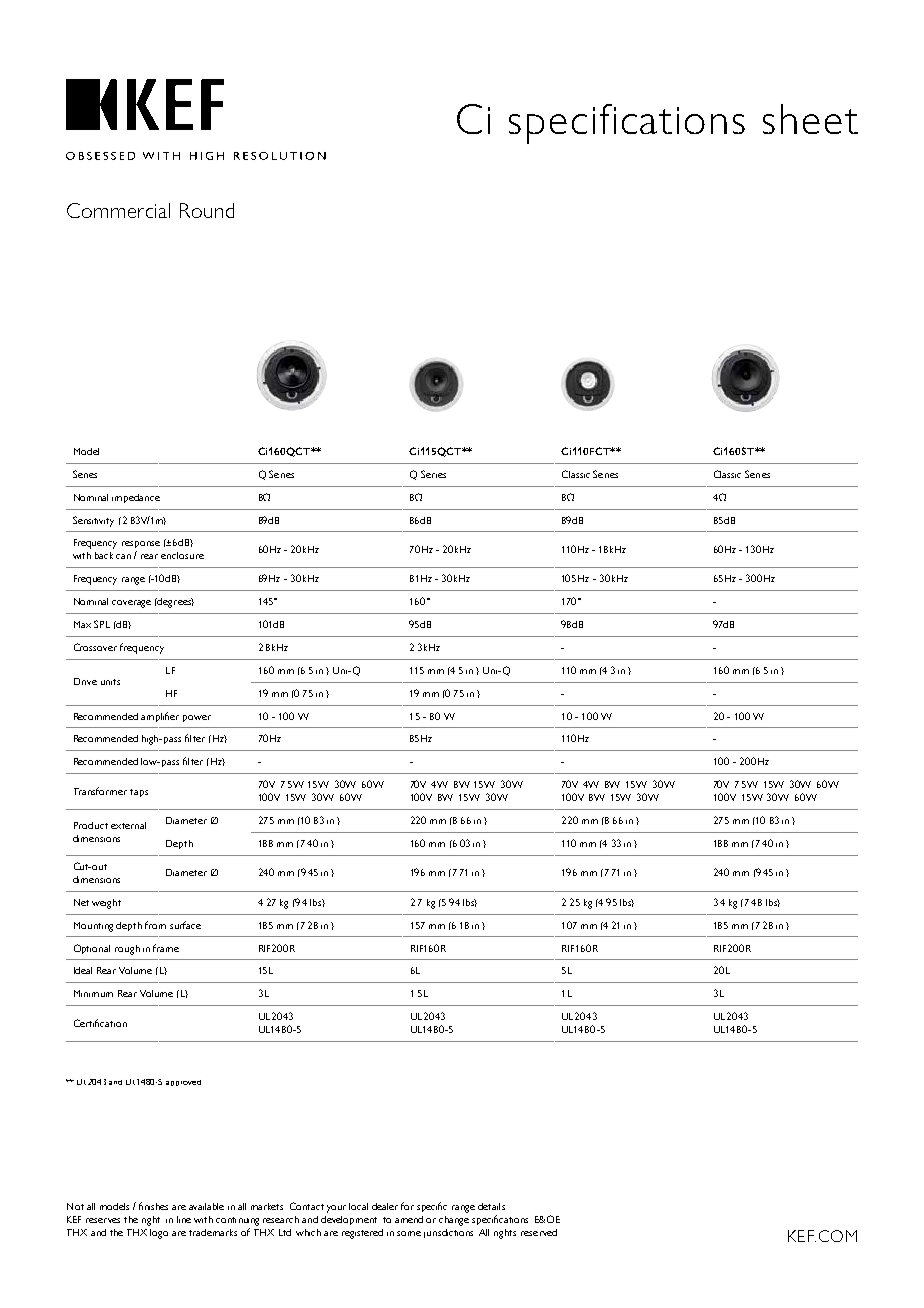 The height and width of the screenshot is (1308, 924). I want to click on Round, so click(207, 210).
